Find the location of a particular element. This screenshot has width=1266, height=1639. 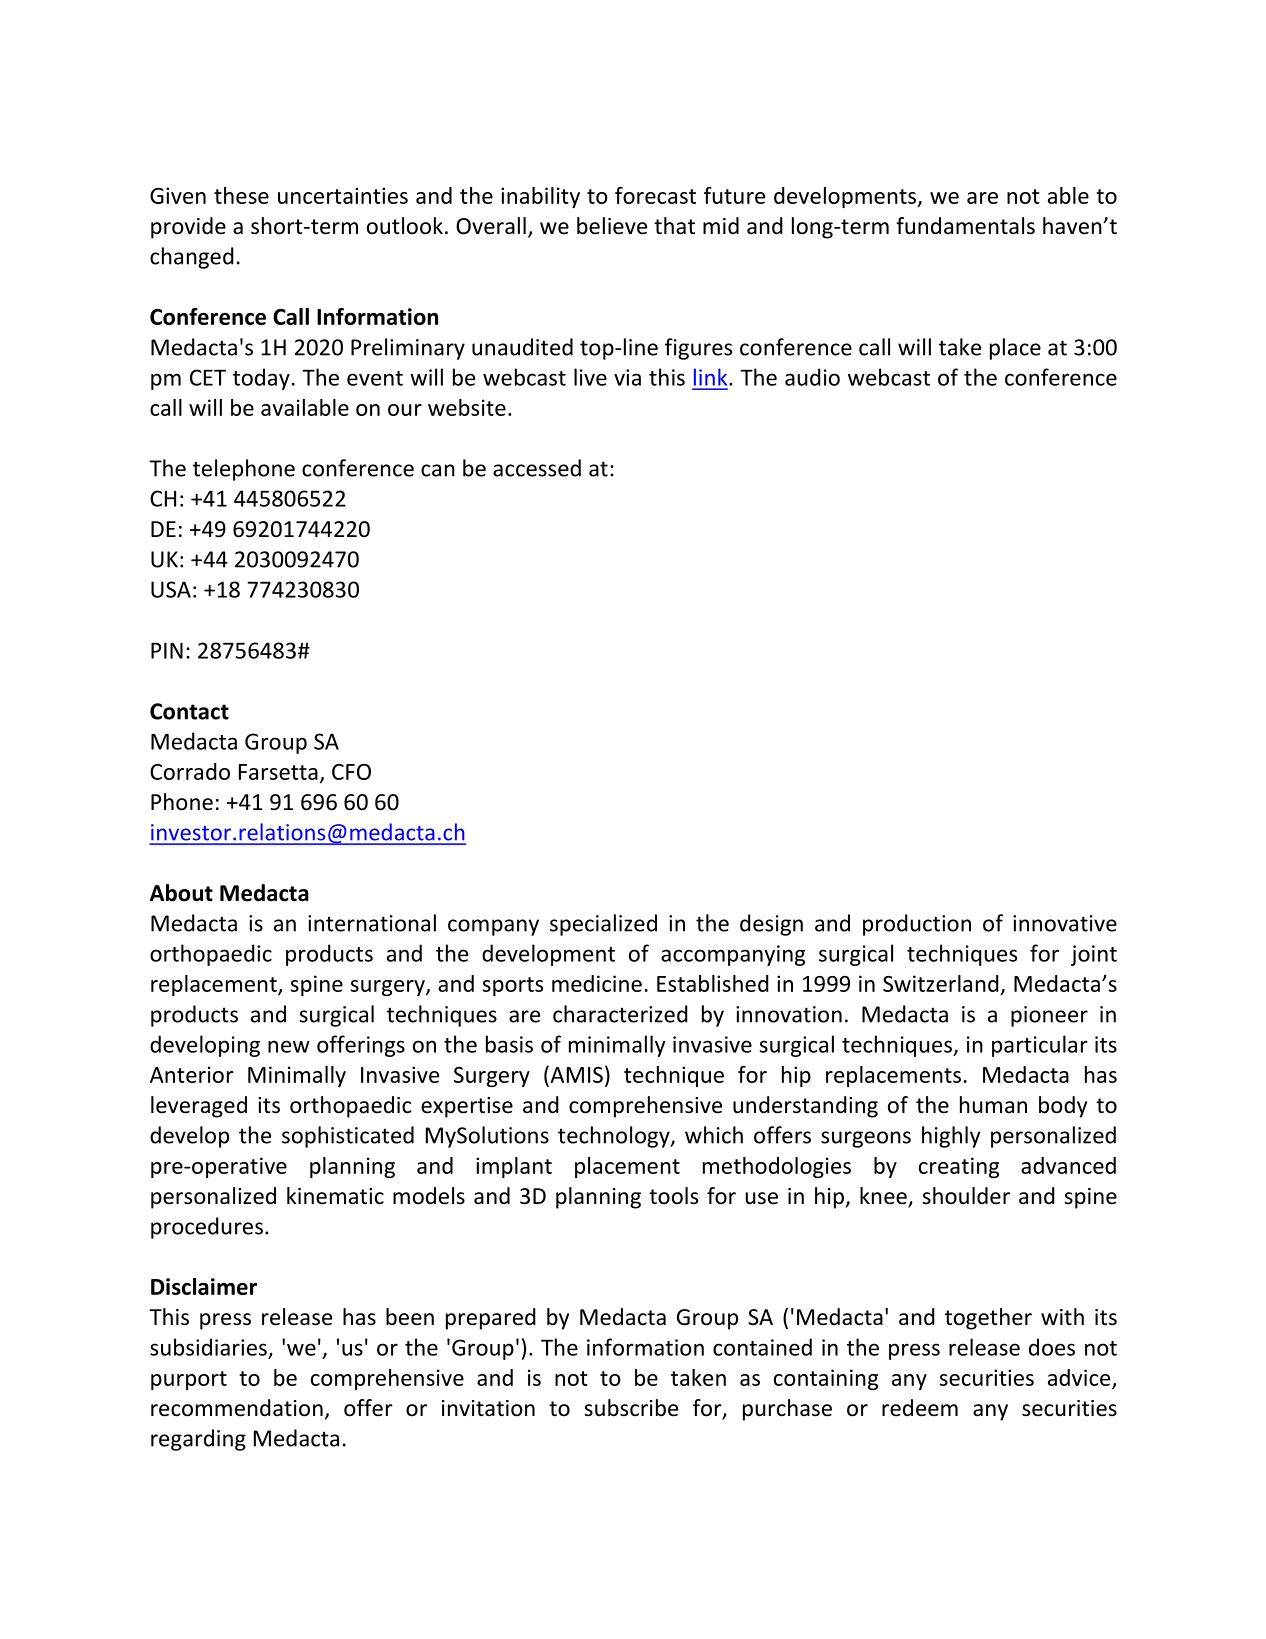

new is located at coordinates (289, 1046).
